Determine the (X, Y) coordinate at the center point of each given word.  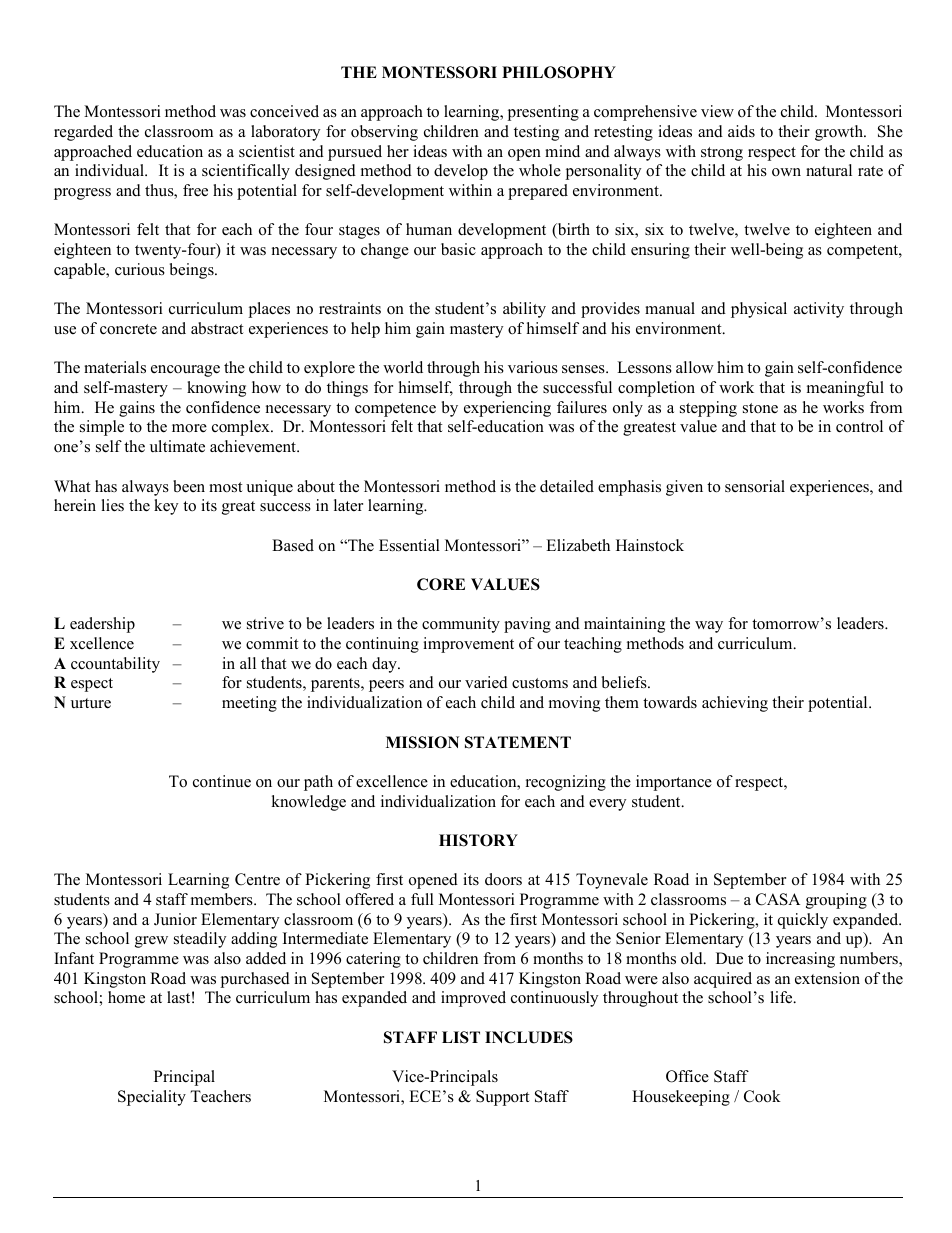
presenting (543, 113)
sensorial (755, 486)
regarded (83, 133)
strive (265, 623)
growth (840, 133)
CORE (441, 584)
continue (222, 781)
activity (819, 310)
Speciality (152, 1098)
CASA (778, 899)
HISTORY (478, 840)
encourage (185, 371)
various (533, 367)
